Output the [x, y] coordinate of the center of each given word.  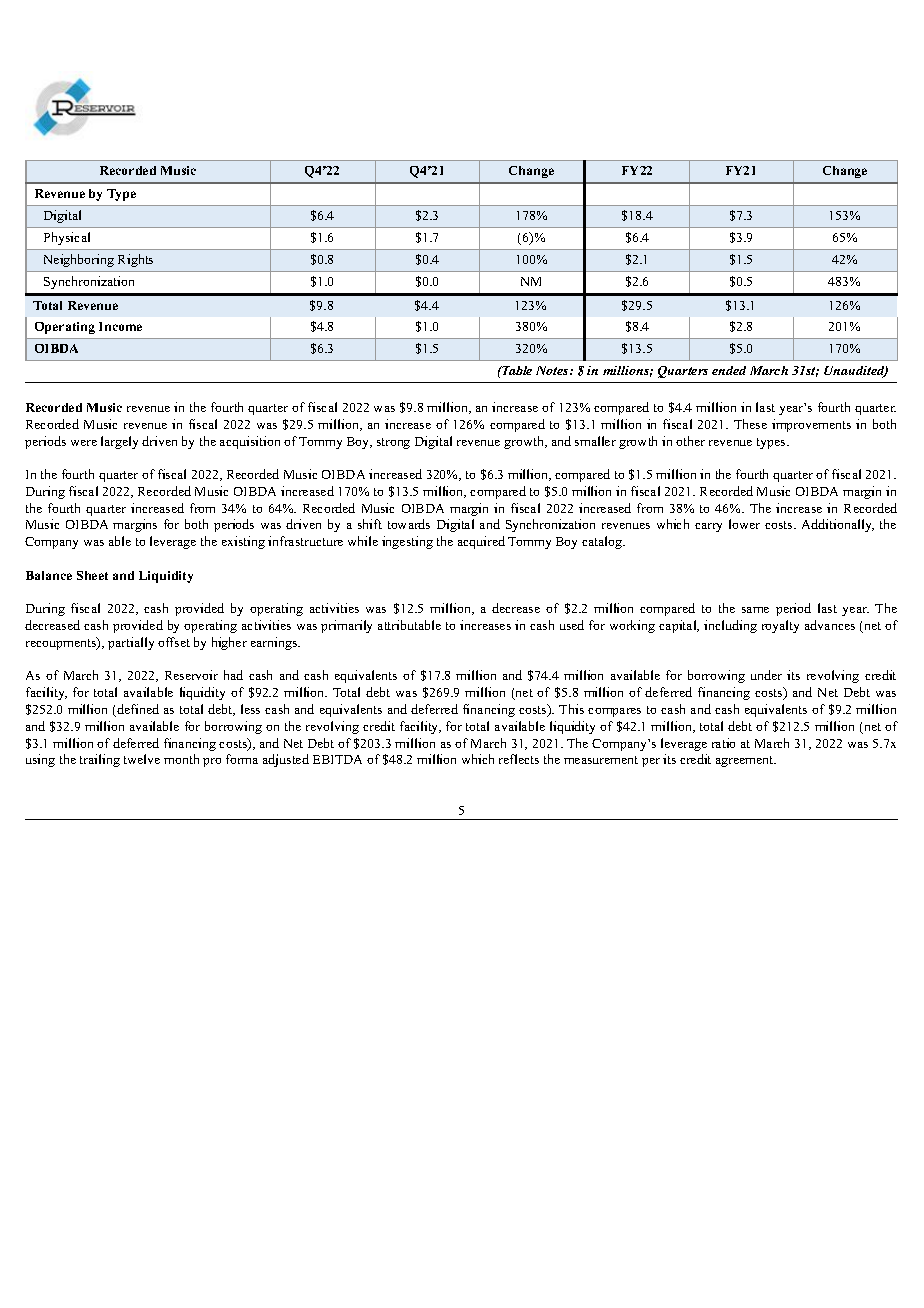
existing [243, 542]
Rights [135, 260]
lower [744, 524]
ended [729, 370]
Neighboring [79, 260]
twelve [142, 759]
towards [409, 524]
